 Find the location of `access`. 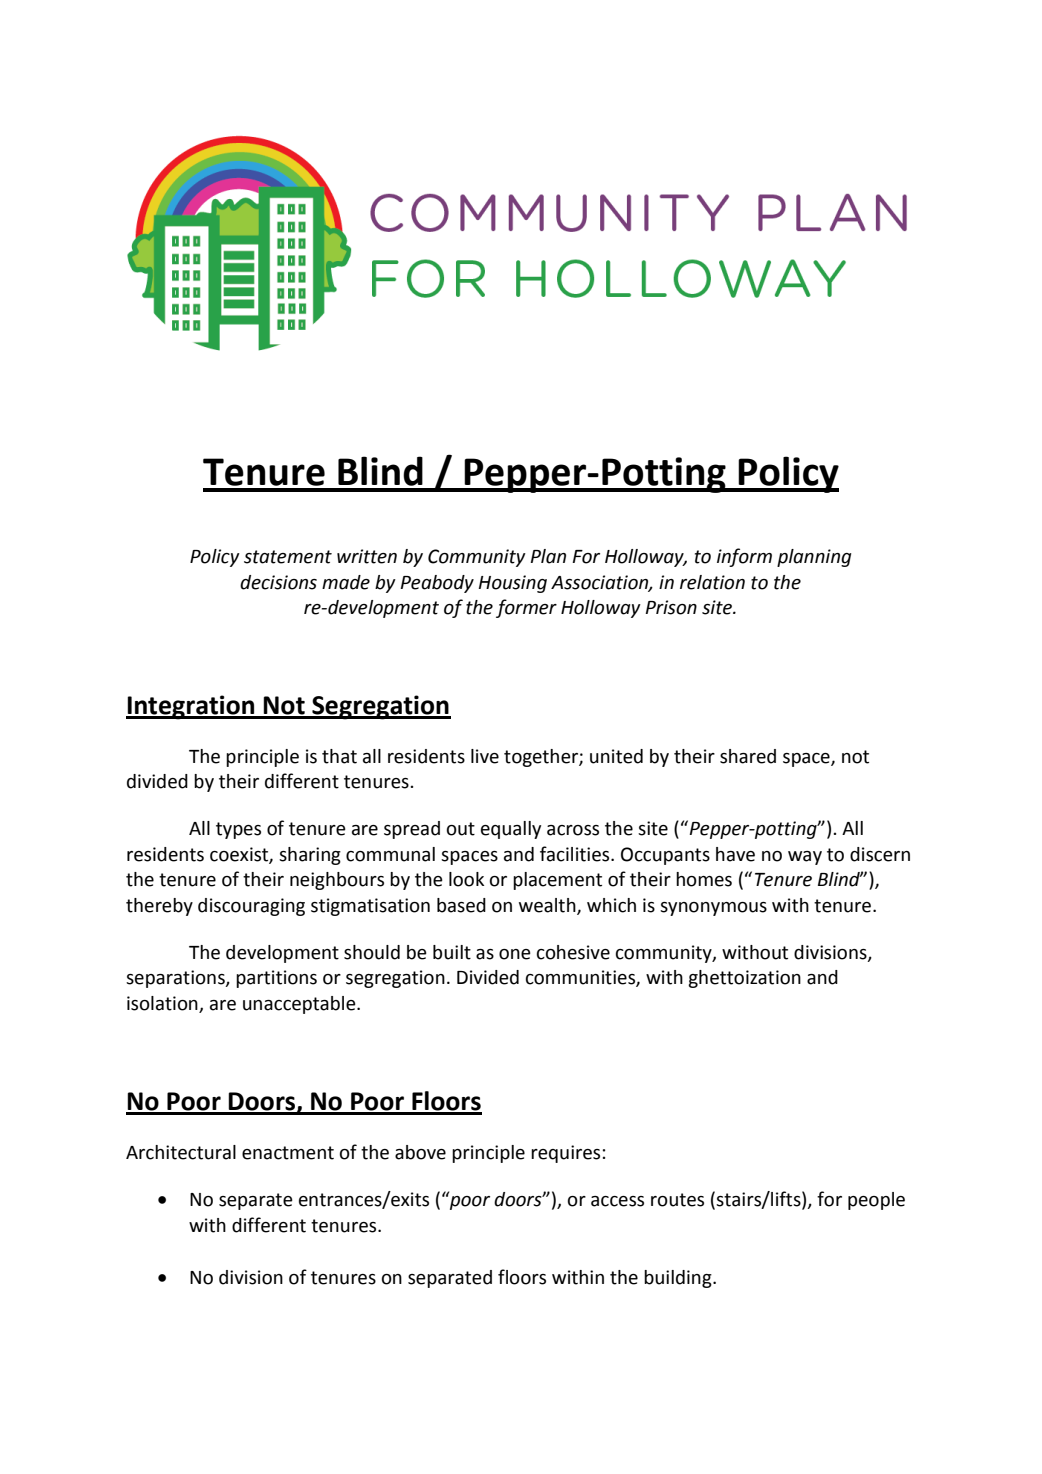

access is located at coordinates (617, 1201).
